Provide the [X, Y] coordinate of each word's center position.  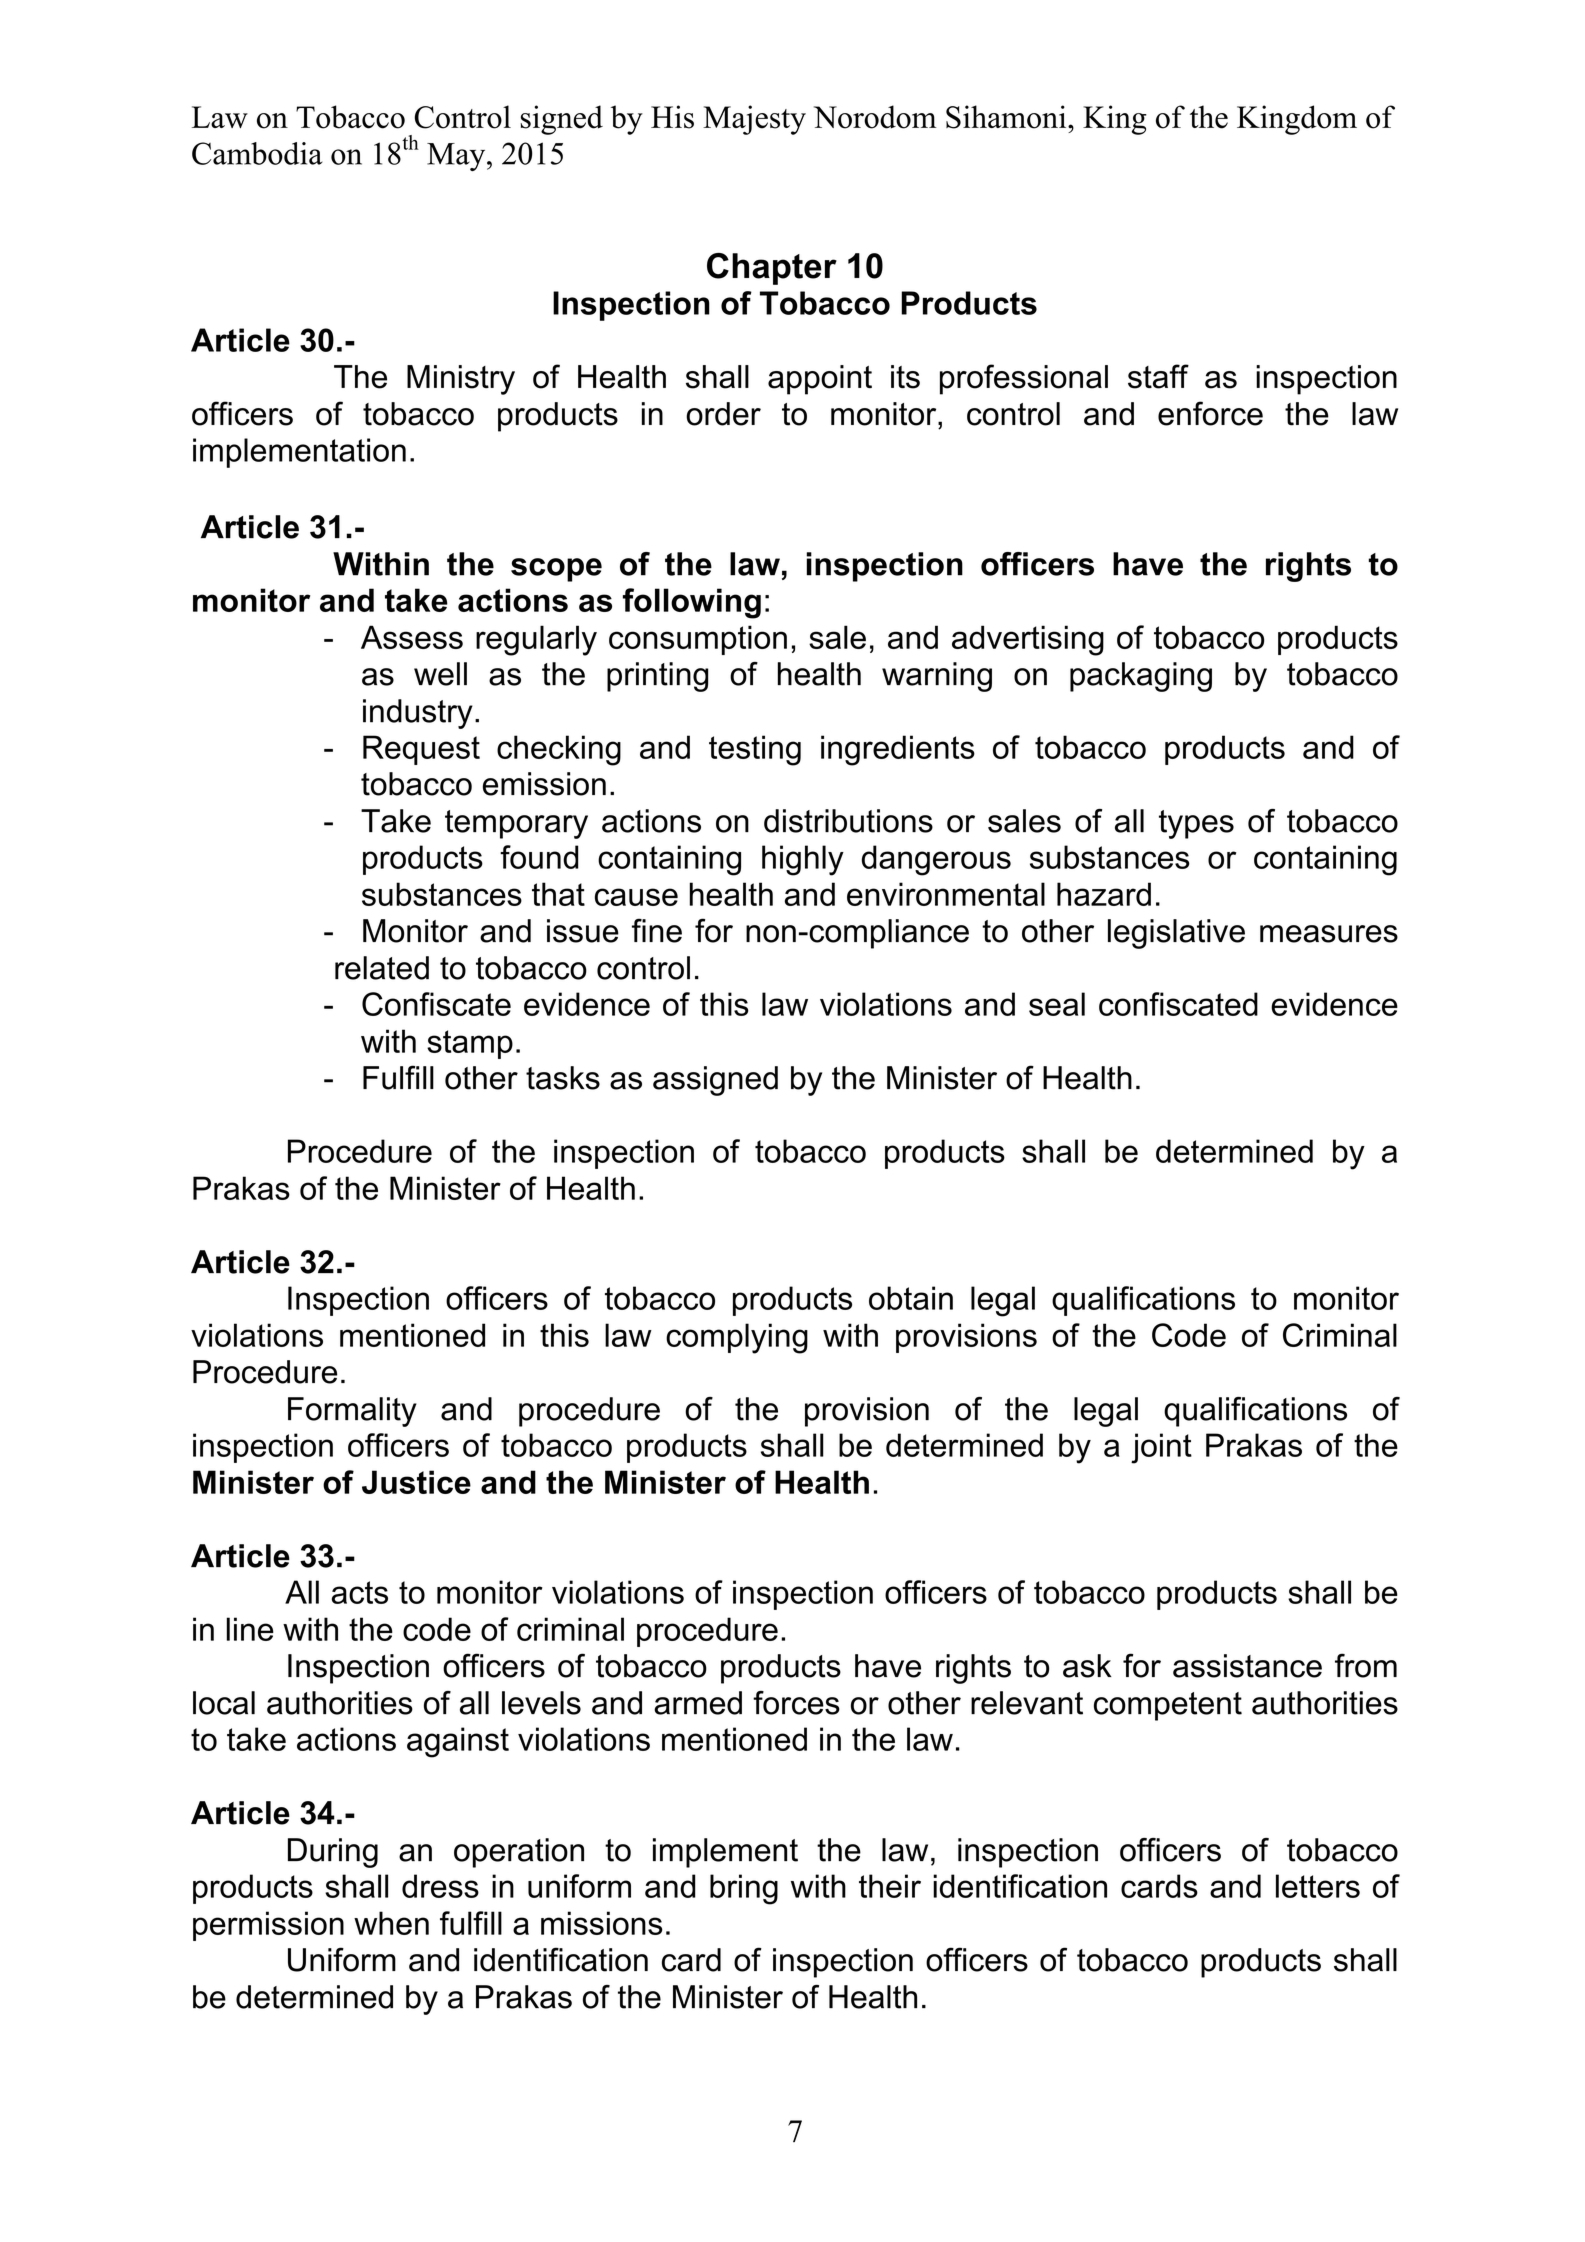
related [382, 968]
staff [1158, 376]
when [391, 1923]
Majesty [754, 120]
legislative [1176, 934]
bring [744, 1889]
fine [657, 930]
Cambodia [257, 153]
